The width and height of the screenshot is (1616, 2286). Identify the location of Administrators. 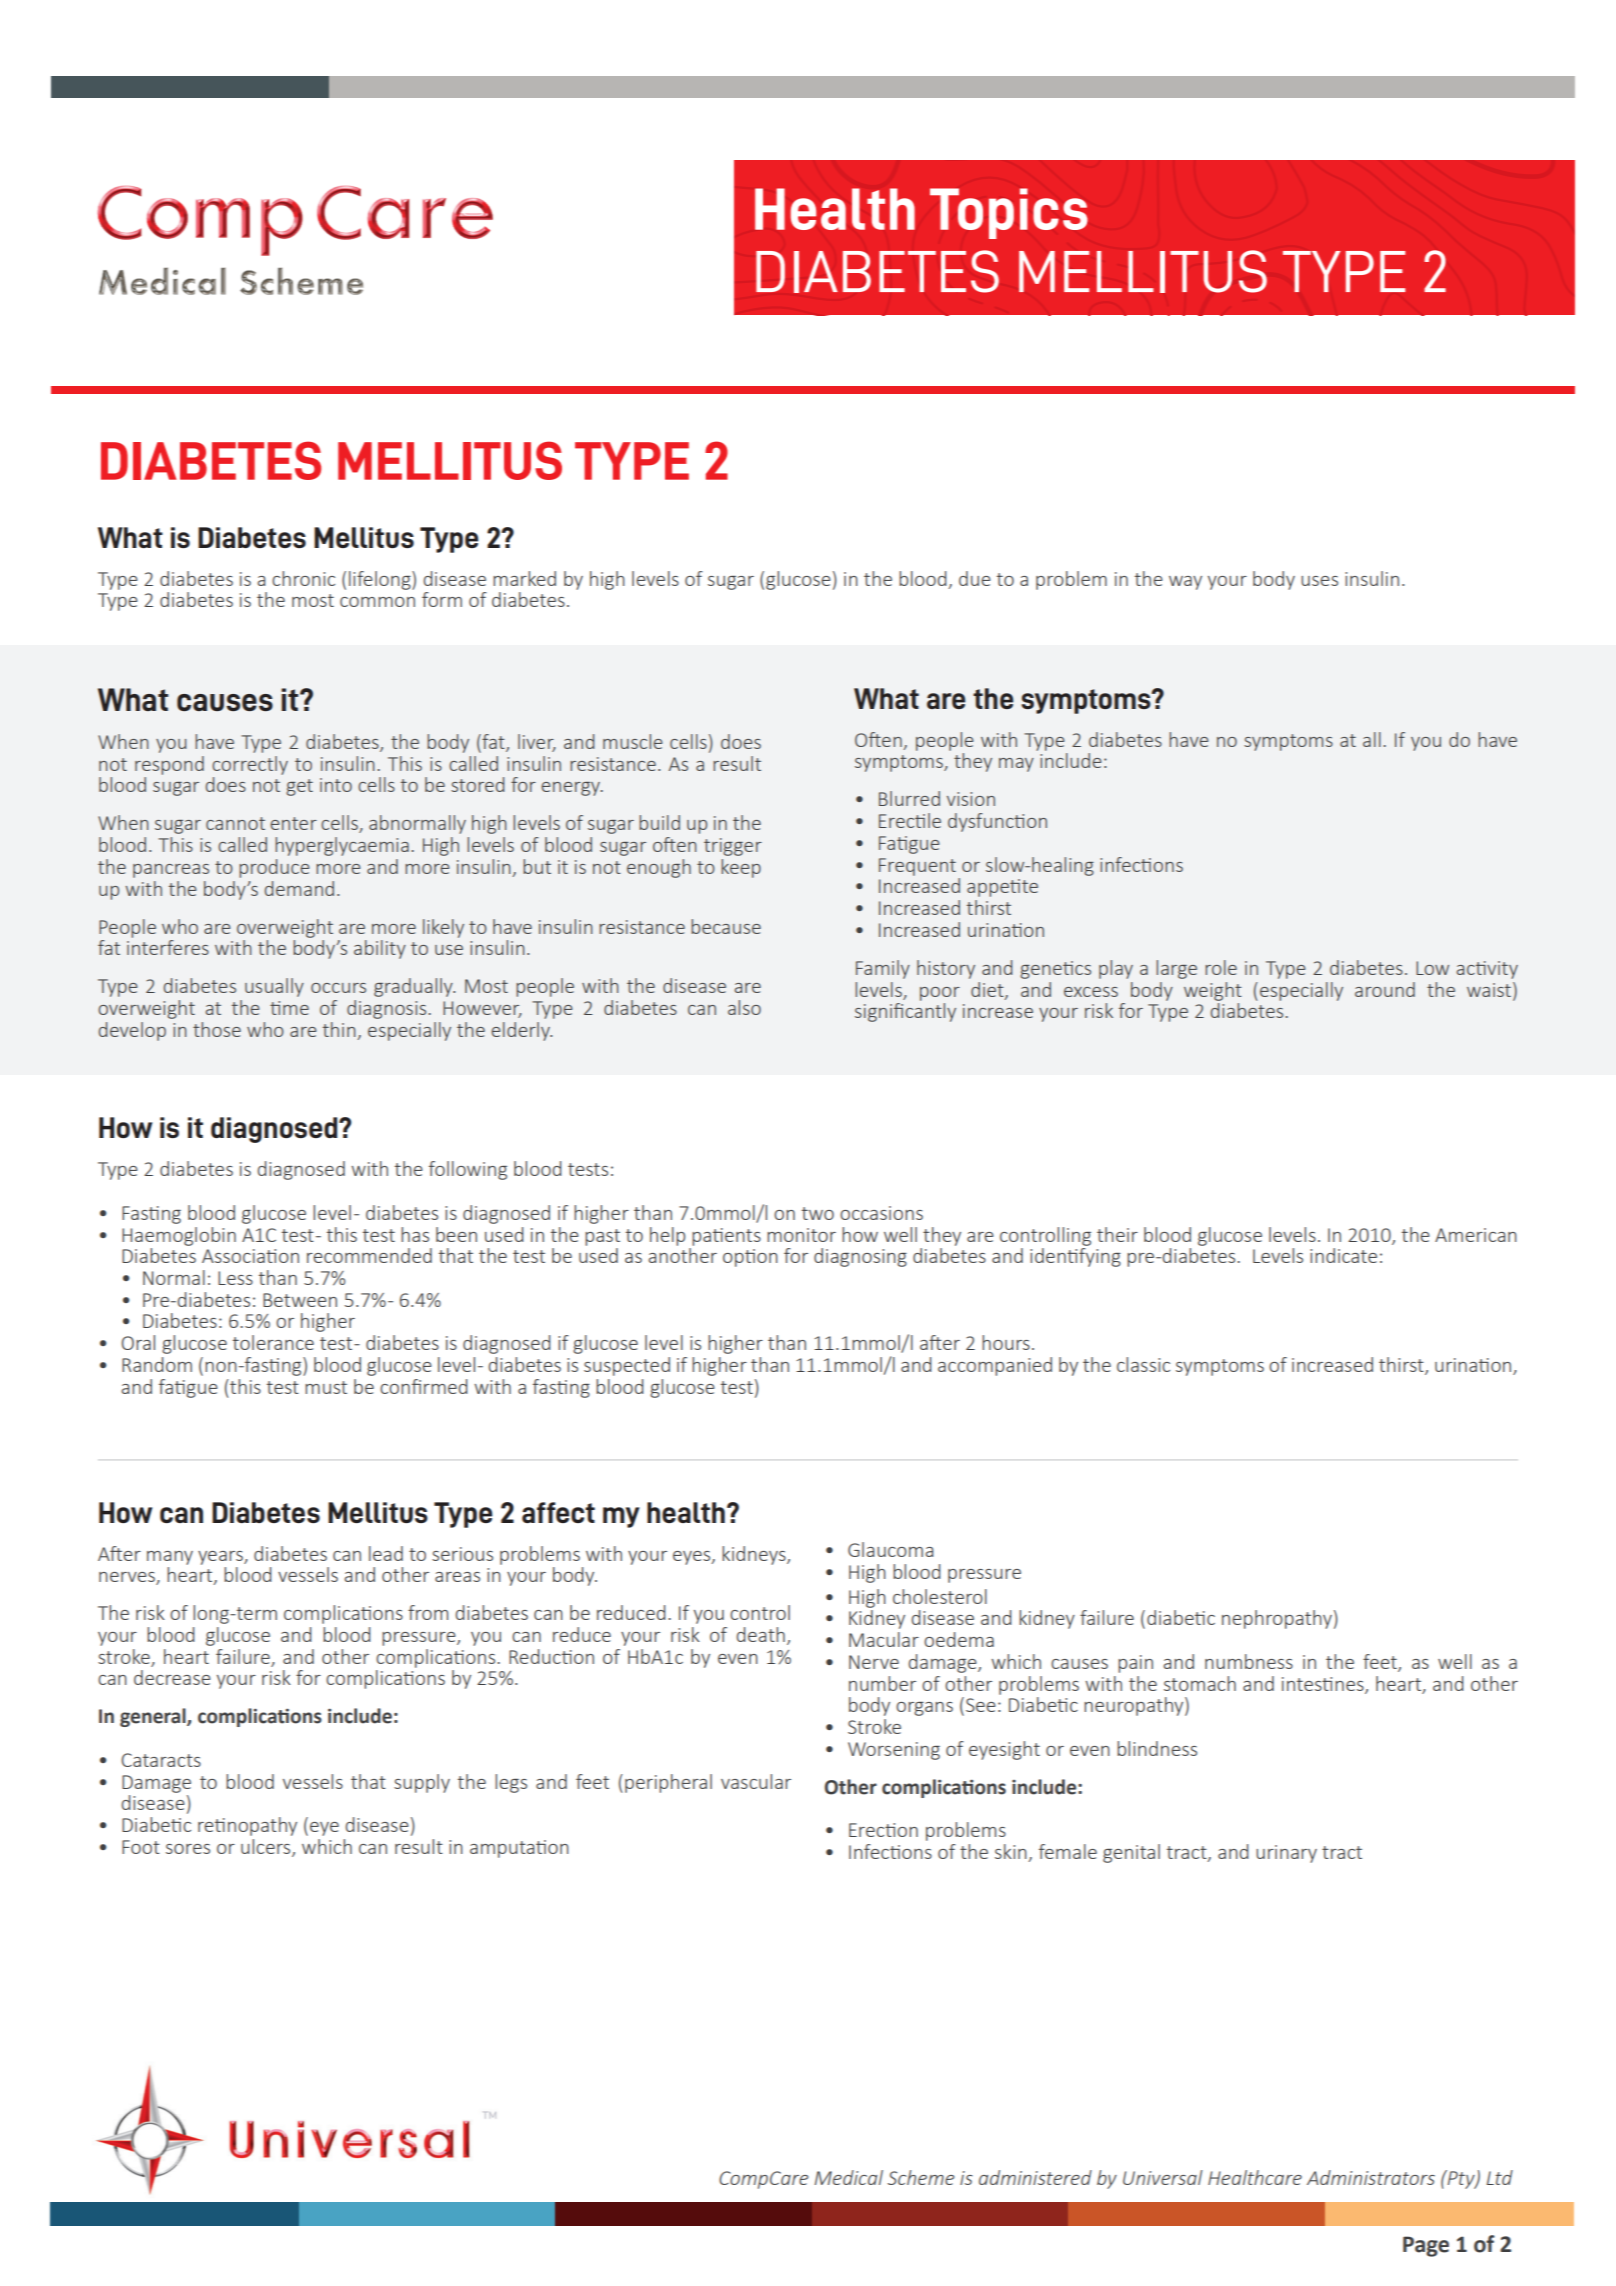
(1371, 2177).
